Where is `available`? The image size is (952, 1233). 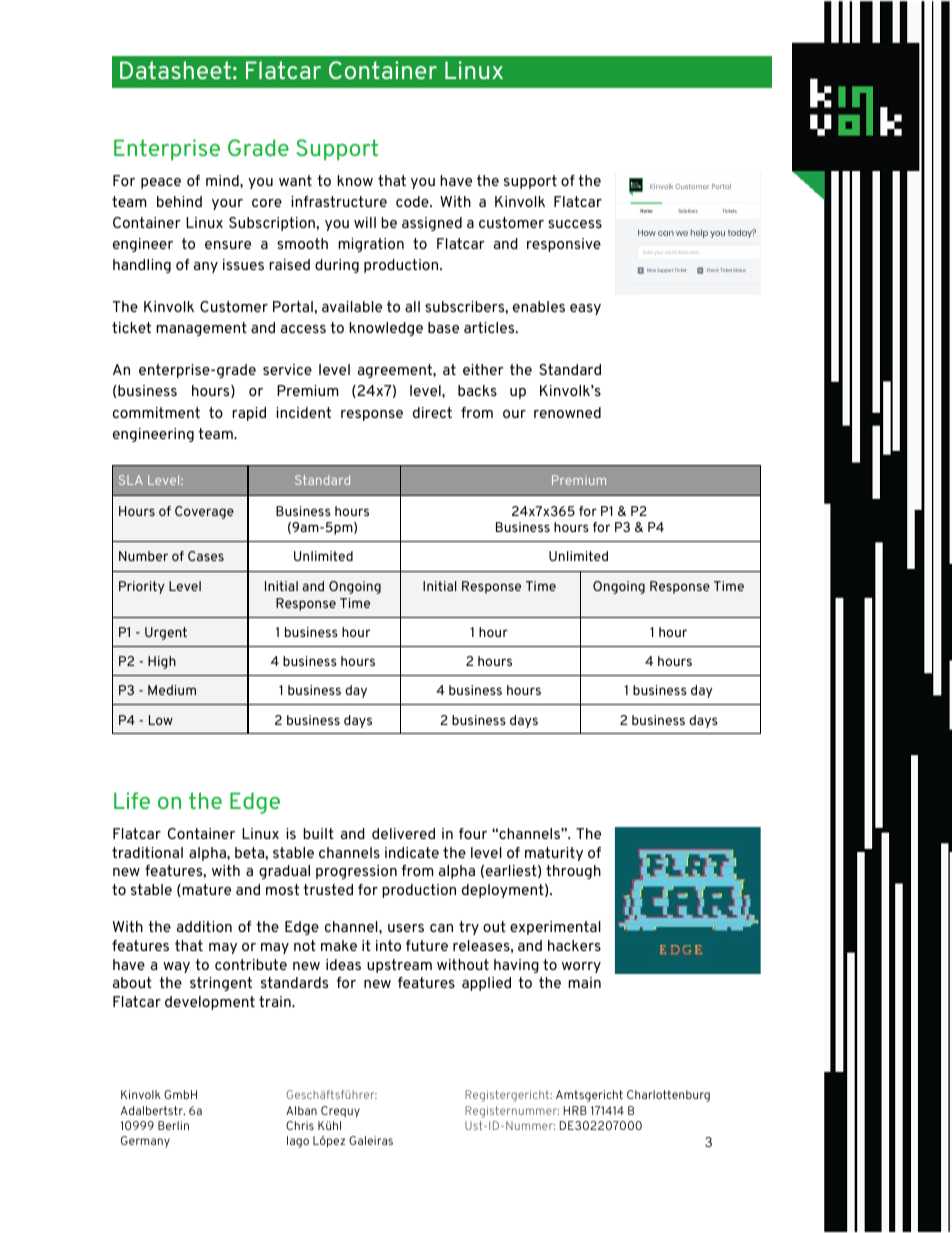
available is located at coordinates (352, 306).
